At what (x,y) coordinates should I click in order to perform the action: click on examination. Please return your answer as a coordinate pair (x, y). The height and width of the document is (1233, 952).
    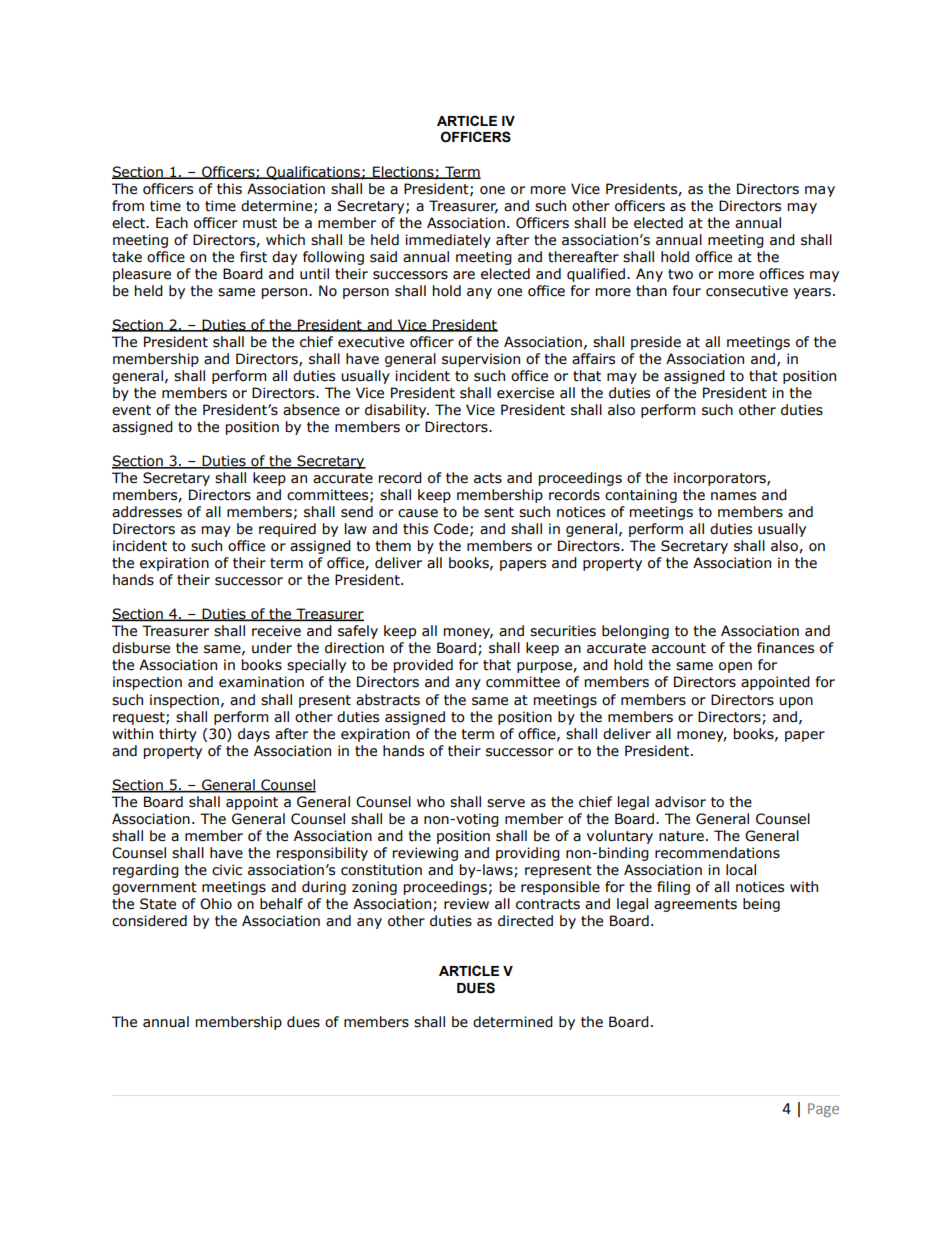
    Looking at the image, I should click on (261, 682).
